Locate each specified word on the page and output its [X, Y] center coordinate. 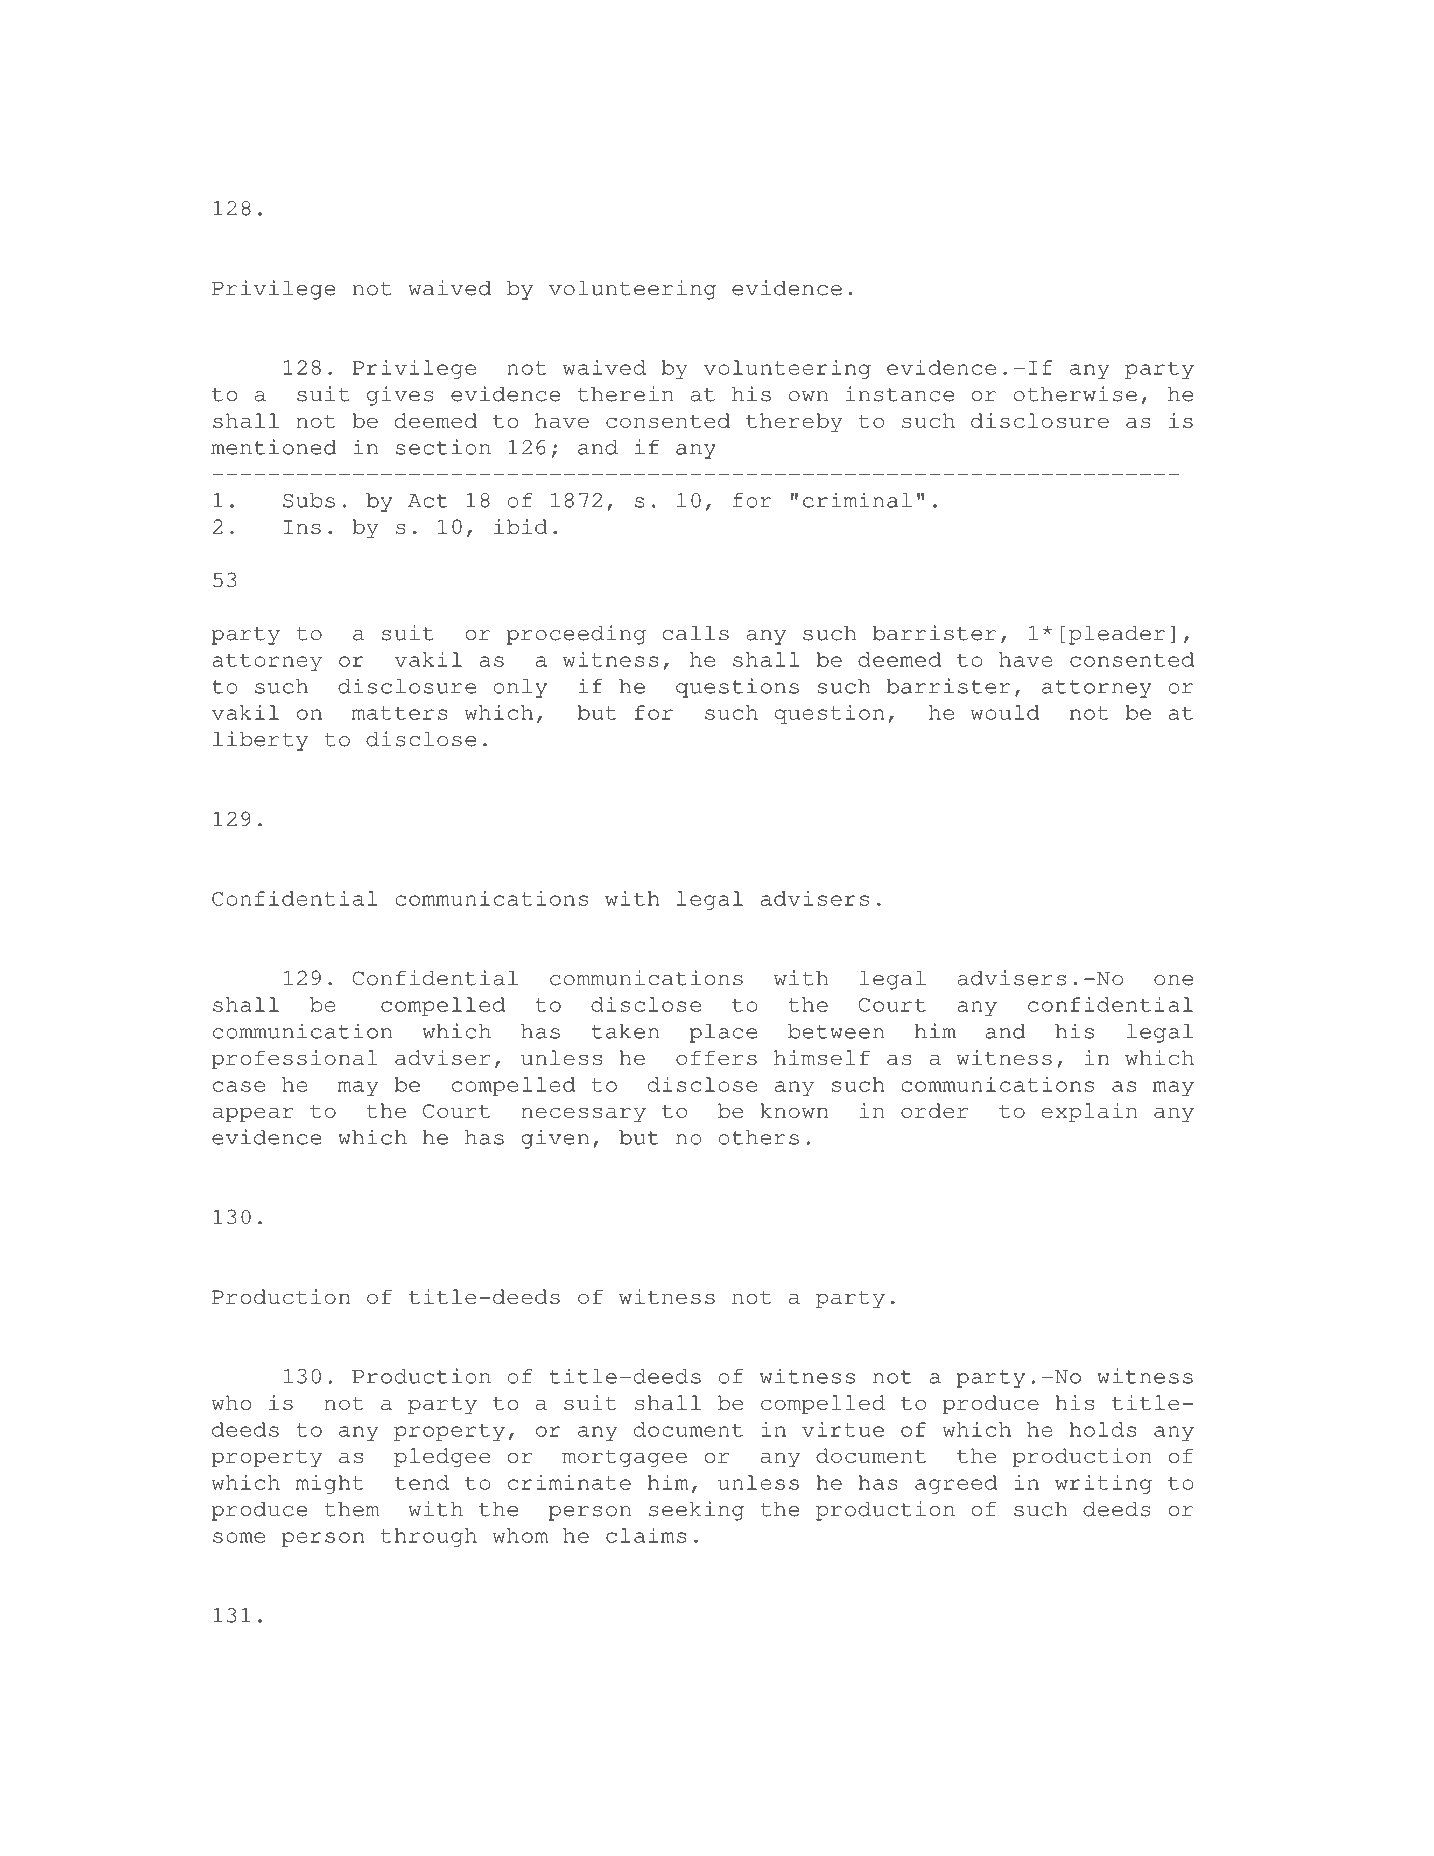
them [352, 1509]
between [836, 1031]
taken [625, 1031]
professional [294, 1059]
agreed [956, 1484]
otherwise [1075, 394]
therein [626, 394]
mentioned [274, 447]
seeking [696, 1511]
